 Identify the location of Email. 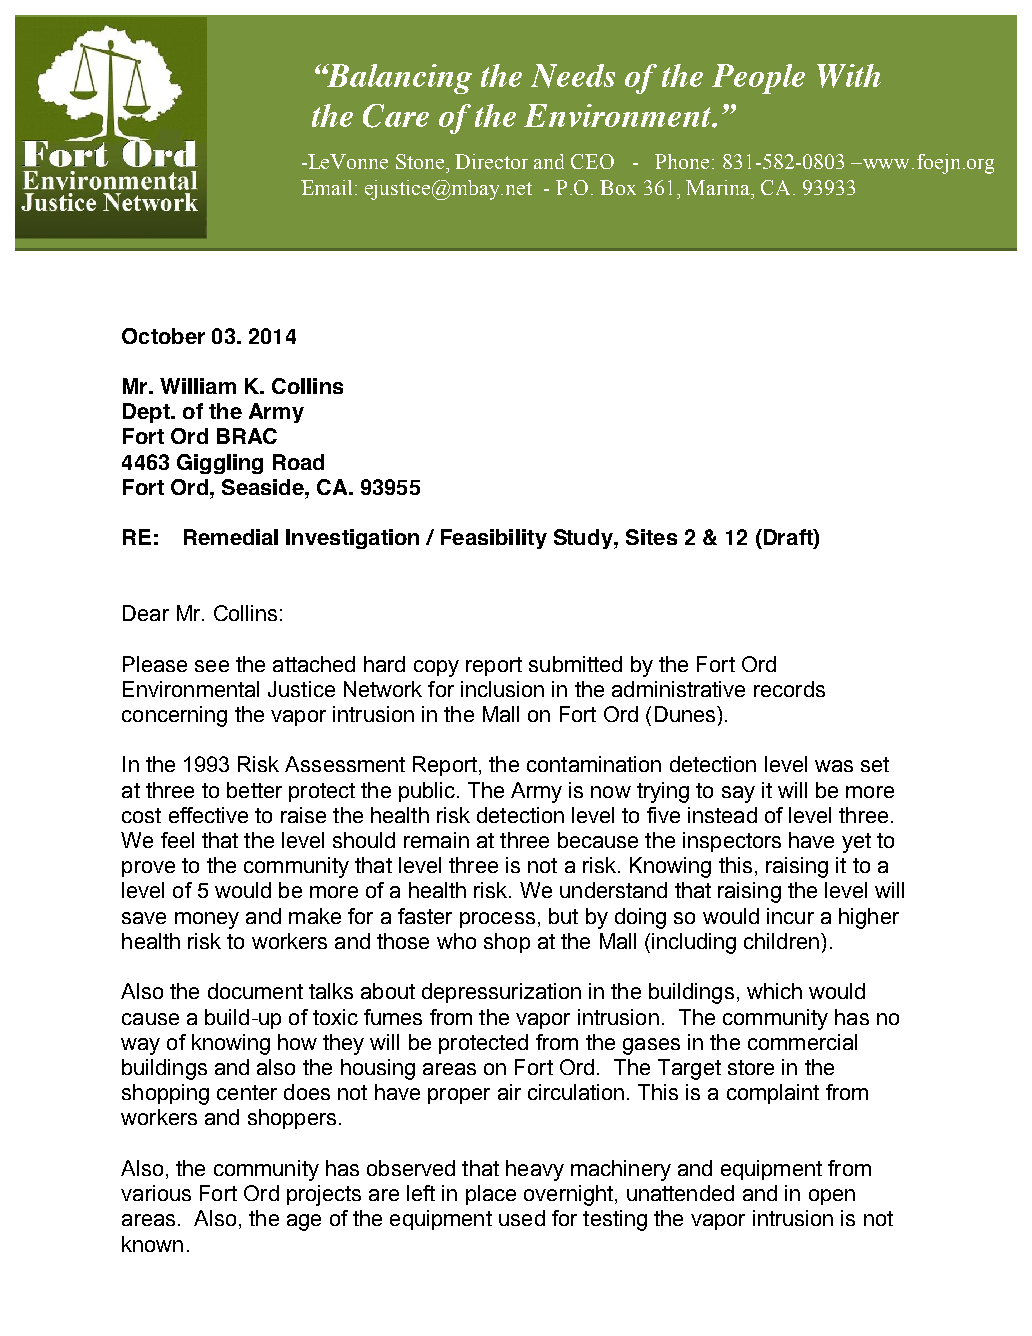
(326, 187).
